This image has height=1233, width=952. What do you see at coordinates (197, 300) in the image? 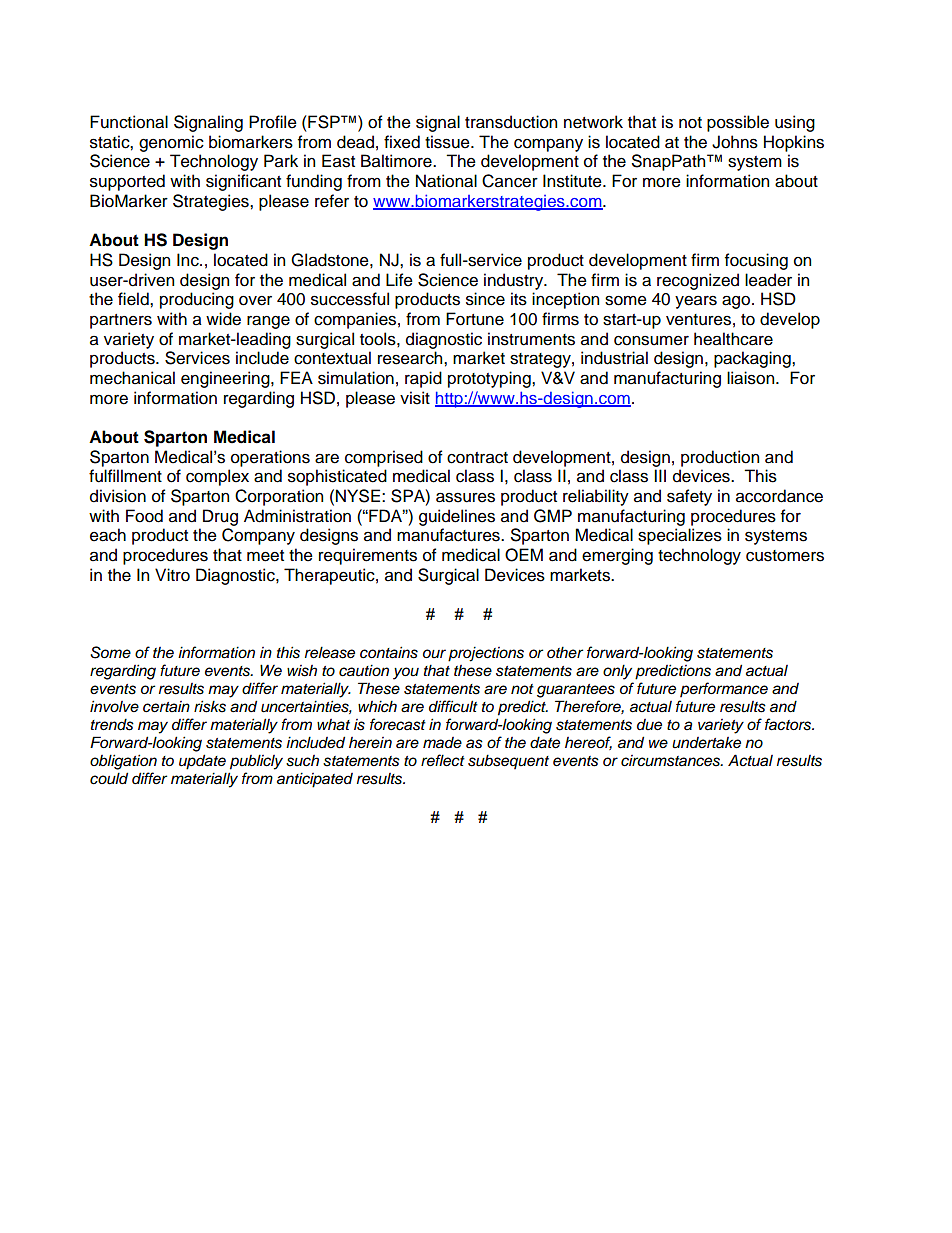
I see `producing` at bounding box center [197, 300].
